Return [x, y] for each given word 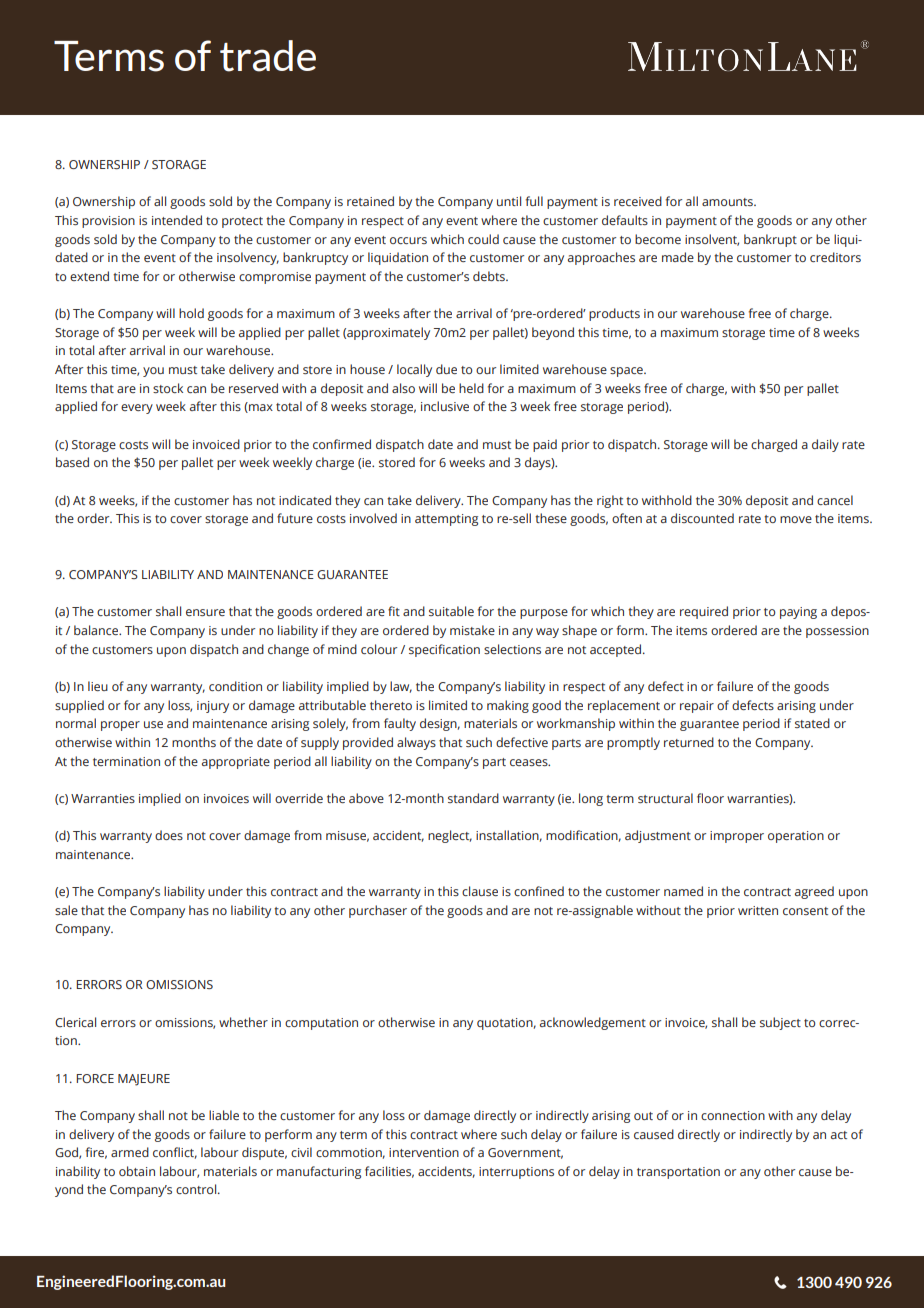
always [416, 743]
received [638, 201]
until [509, 201]
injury [213, 707]
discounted [702, 518]
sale [66, 910]
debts [490, 276]
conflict [175, 1153]
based [72, 462]
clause [480, 891]
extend [89, 276]
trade [268, 56]
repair [697, 707]
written [758, 910]
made [678, 257]
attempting [446, 520]
